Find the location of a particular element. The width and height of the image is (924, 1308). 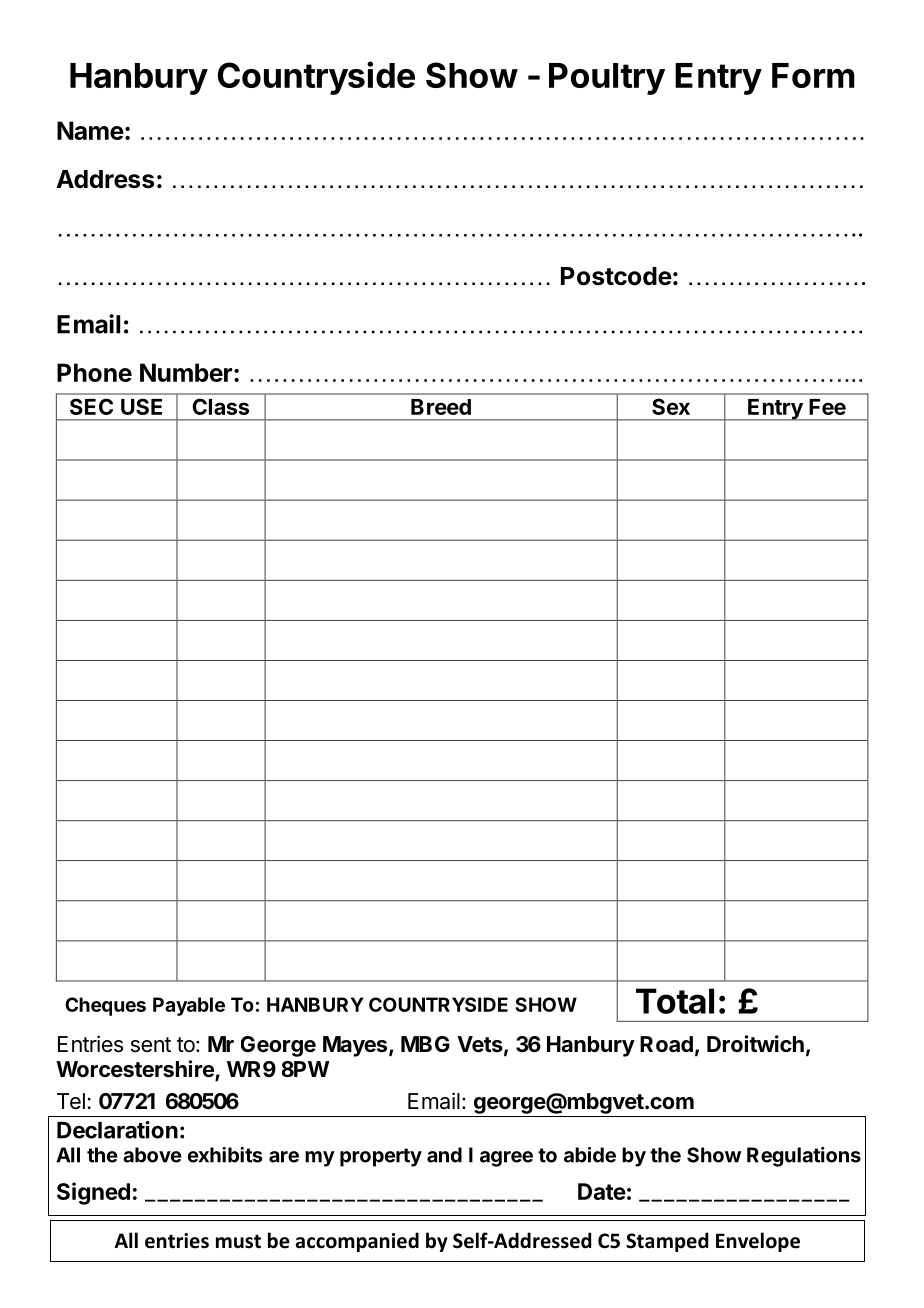

Postcode is located at coordinates (616, 276).
